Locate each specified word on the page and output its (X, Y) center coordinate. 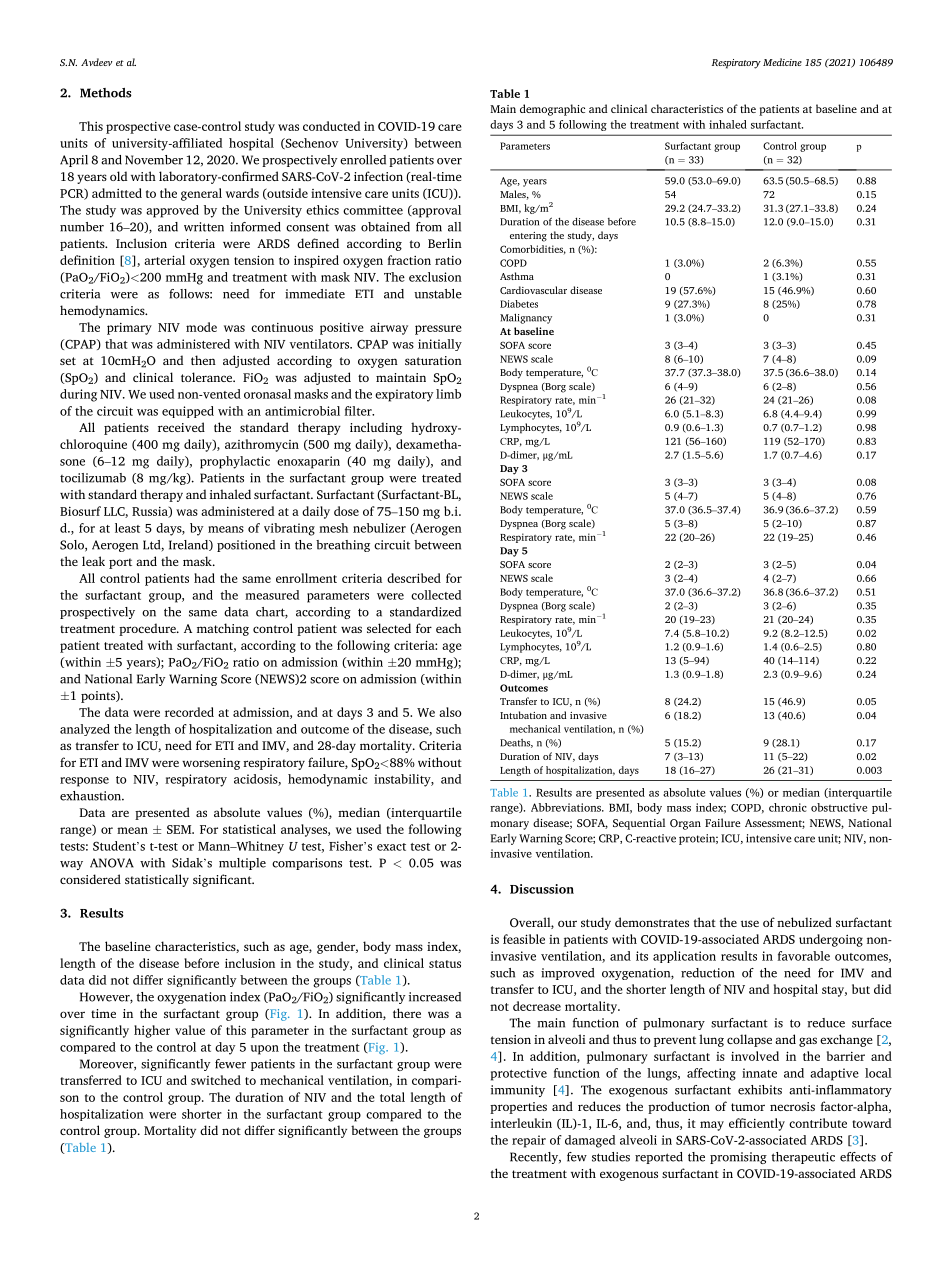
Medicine (782, 62)
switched (216, 1080)
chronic (788, 807)
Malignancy (526, 318)
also (450, 712)
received (181, 427)
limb (448, 394)
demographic (552, 110)
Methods (106, 93)
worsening (211, 764)
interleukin (521, 1123)
